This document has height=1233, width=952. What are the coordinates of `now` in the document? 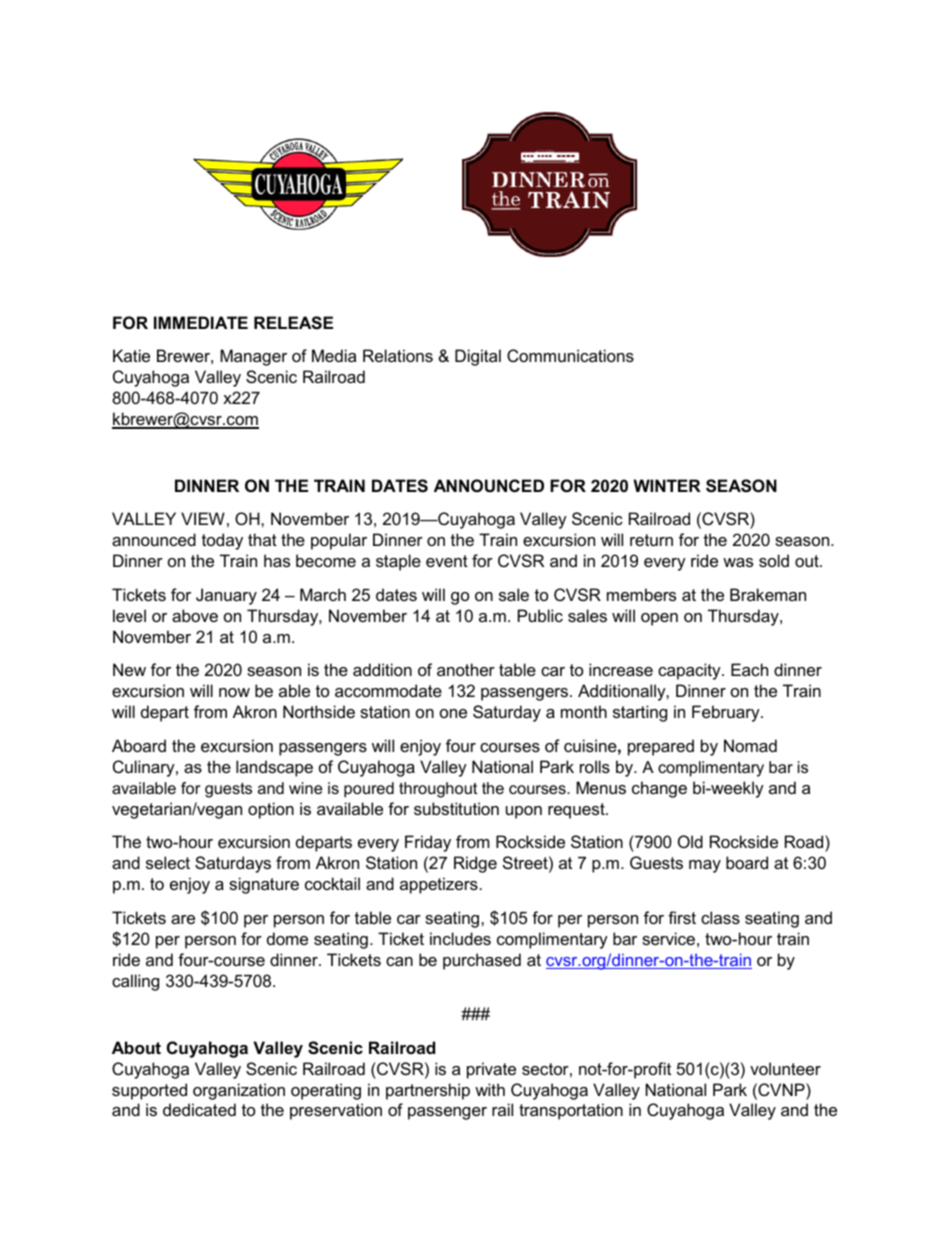 It's located at (234, 692).
